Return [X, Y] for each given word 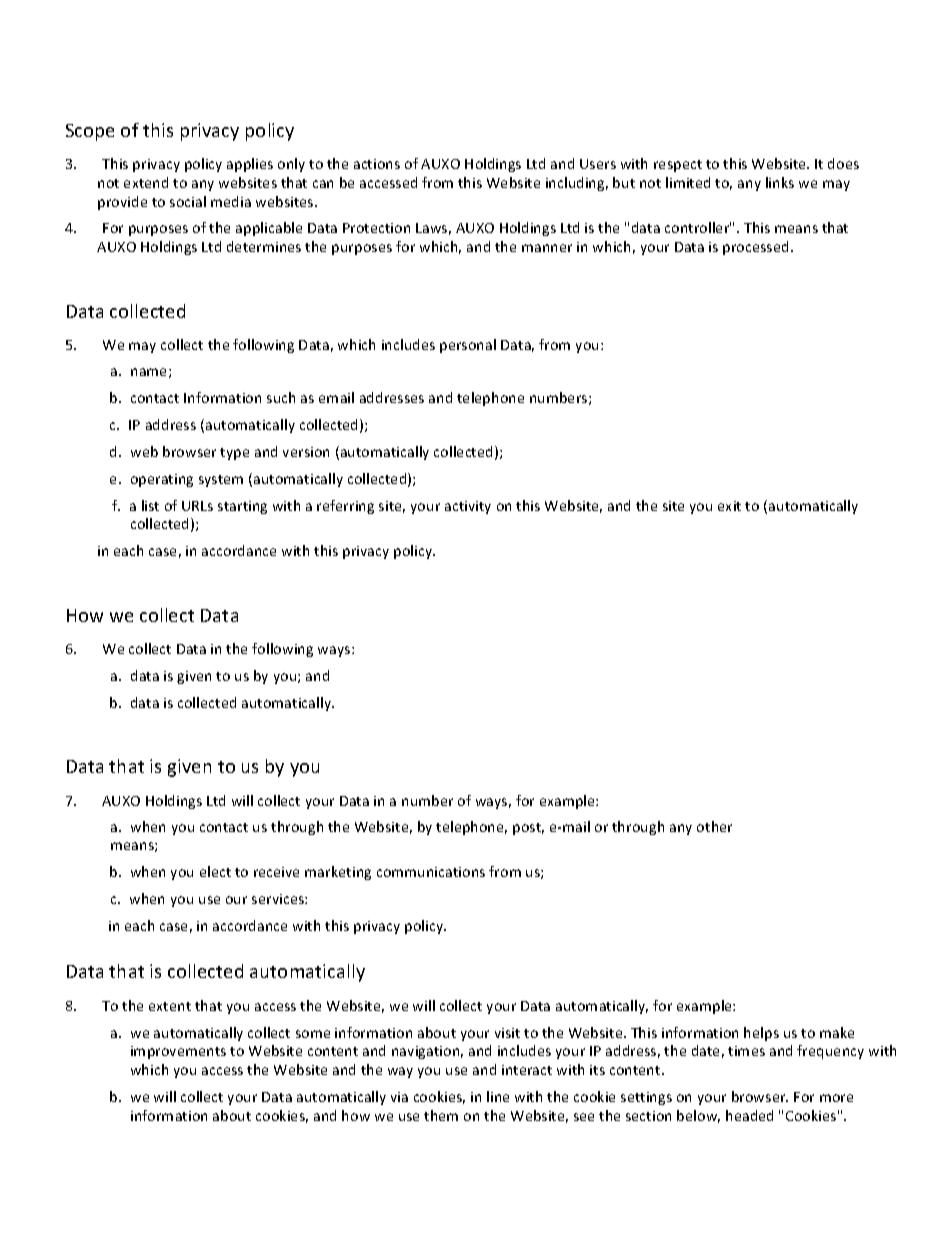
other [714, 826]
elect [215, 871]
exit [729, 506]
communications [431, 872]
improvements [178, 1052]
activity [468, 507]
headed [749, 1115]
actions [377, 164]
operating [162, 480]
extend [146, 182]
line [498, 1096]
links [780, 182]
